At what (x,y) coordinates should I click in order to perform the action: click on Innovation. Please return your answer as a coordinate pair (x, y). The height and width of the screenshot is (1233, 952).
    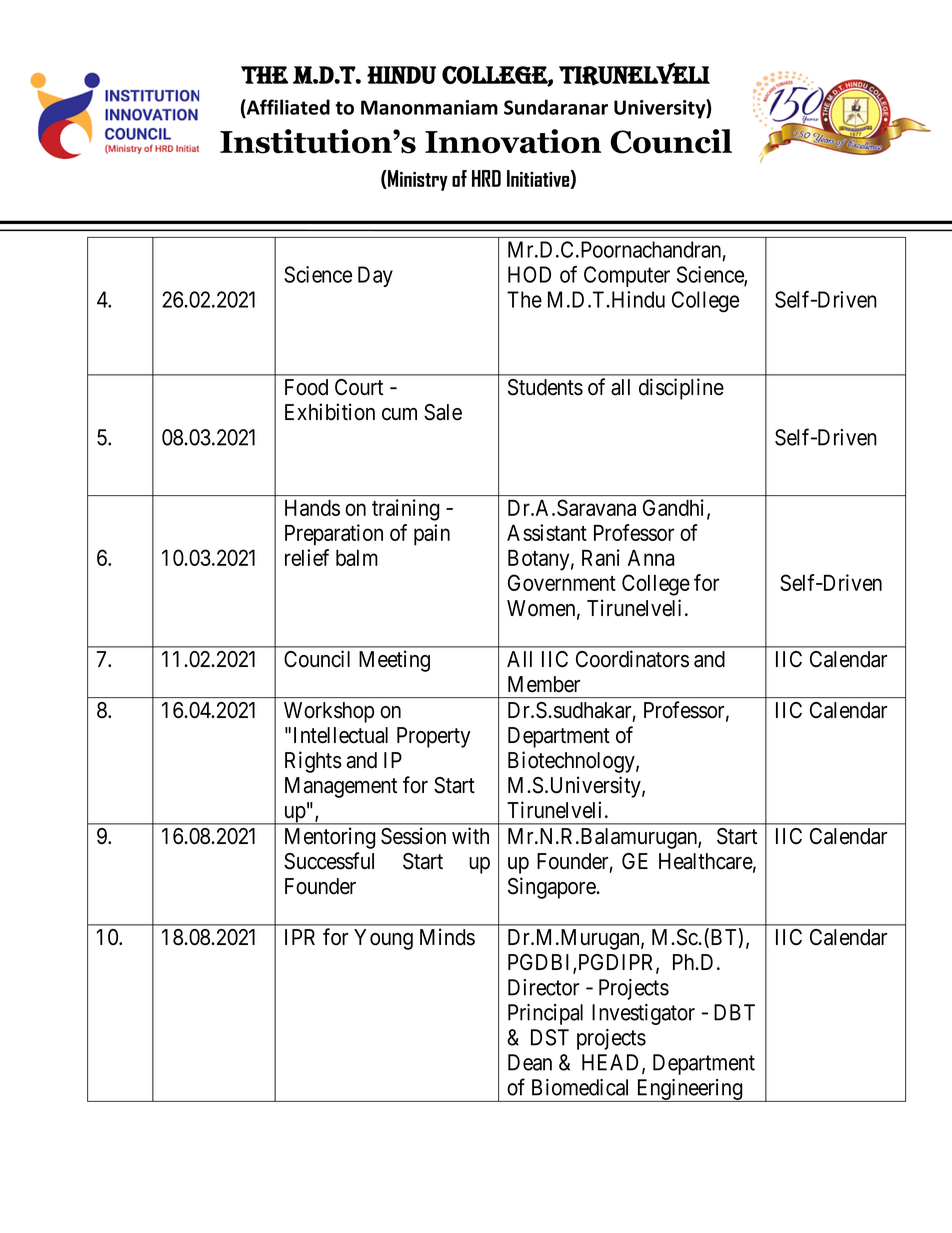
    Looking at the image, I should click on (513, 141).
